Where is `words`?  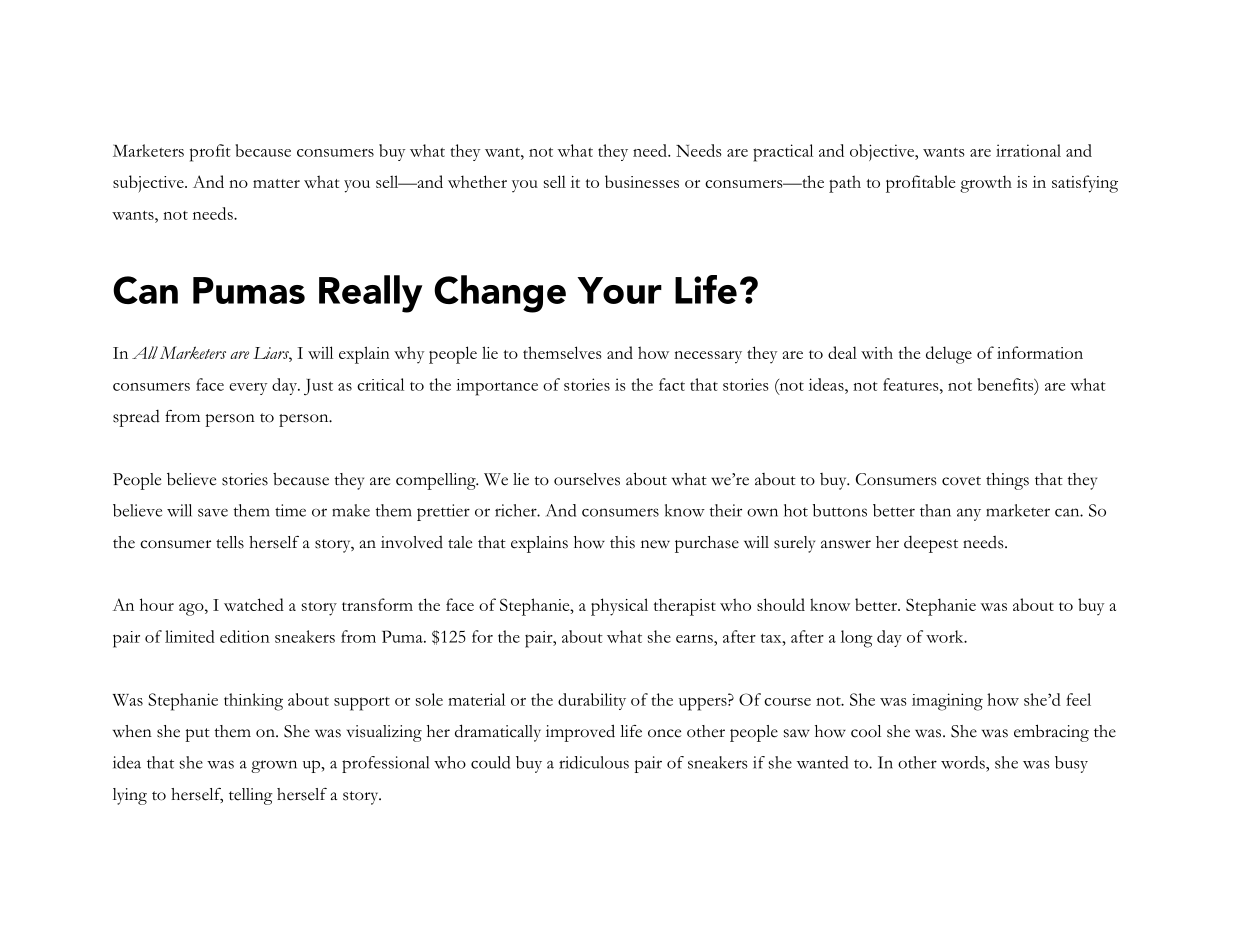 words is located at coordinates (964, 762).
